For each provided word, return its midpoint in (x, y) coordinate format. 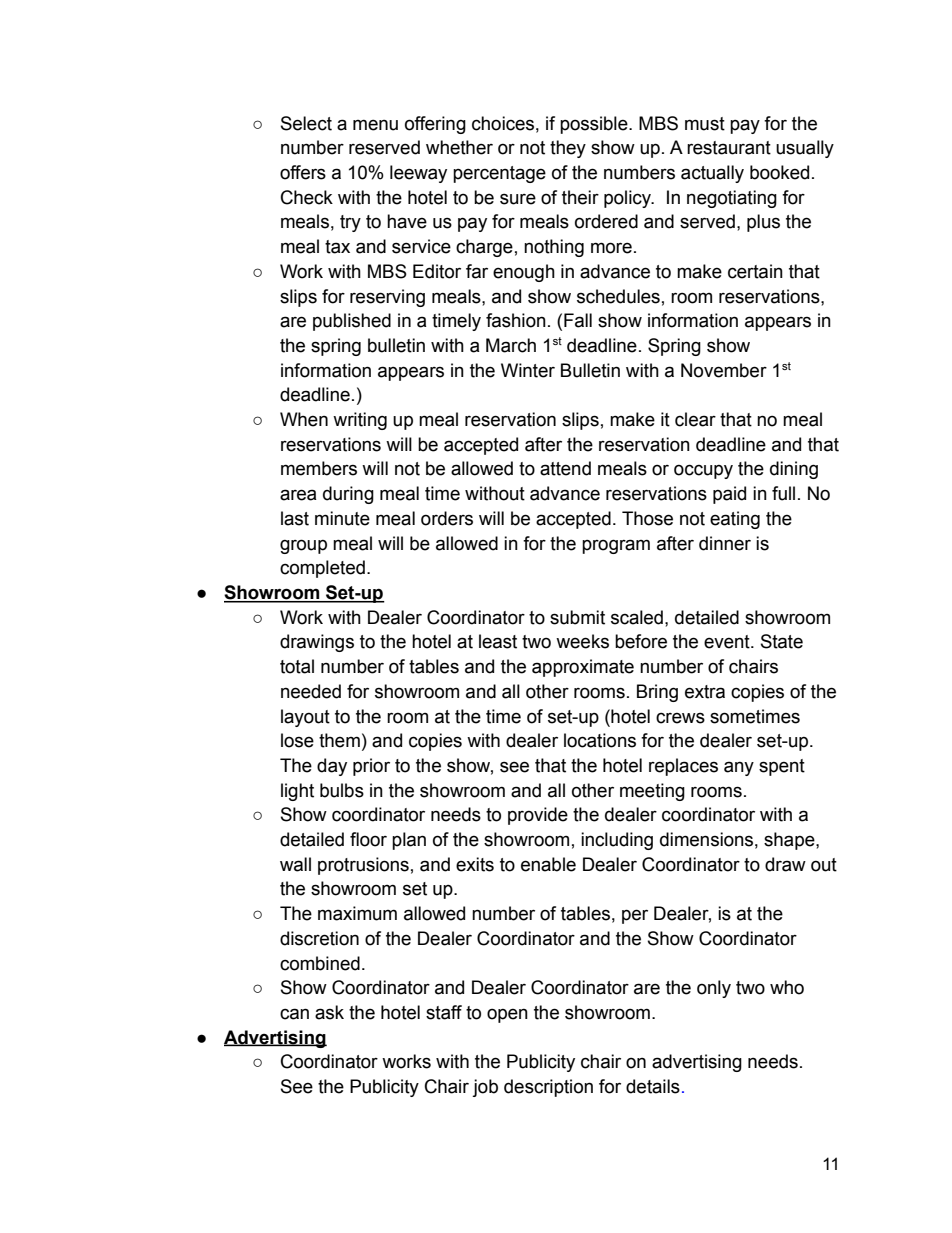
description (548, 1088)
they (568, 149)
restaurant (729, 148)
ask (329, 1012)
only (714, 989)
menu (375, 125)
